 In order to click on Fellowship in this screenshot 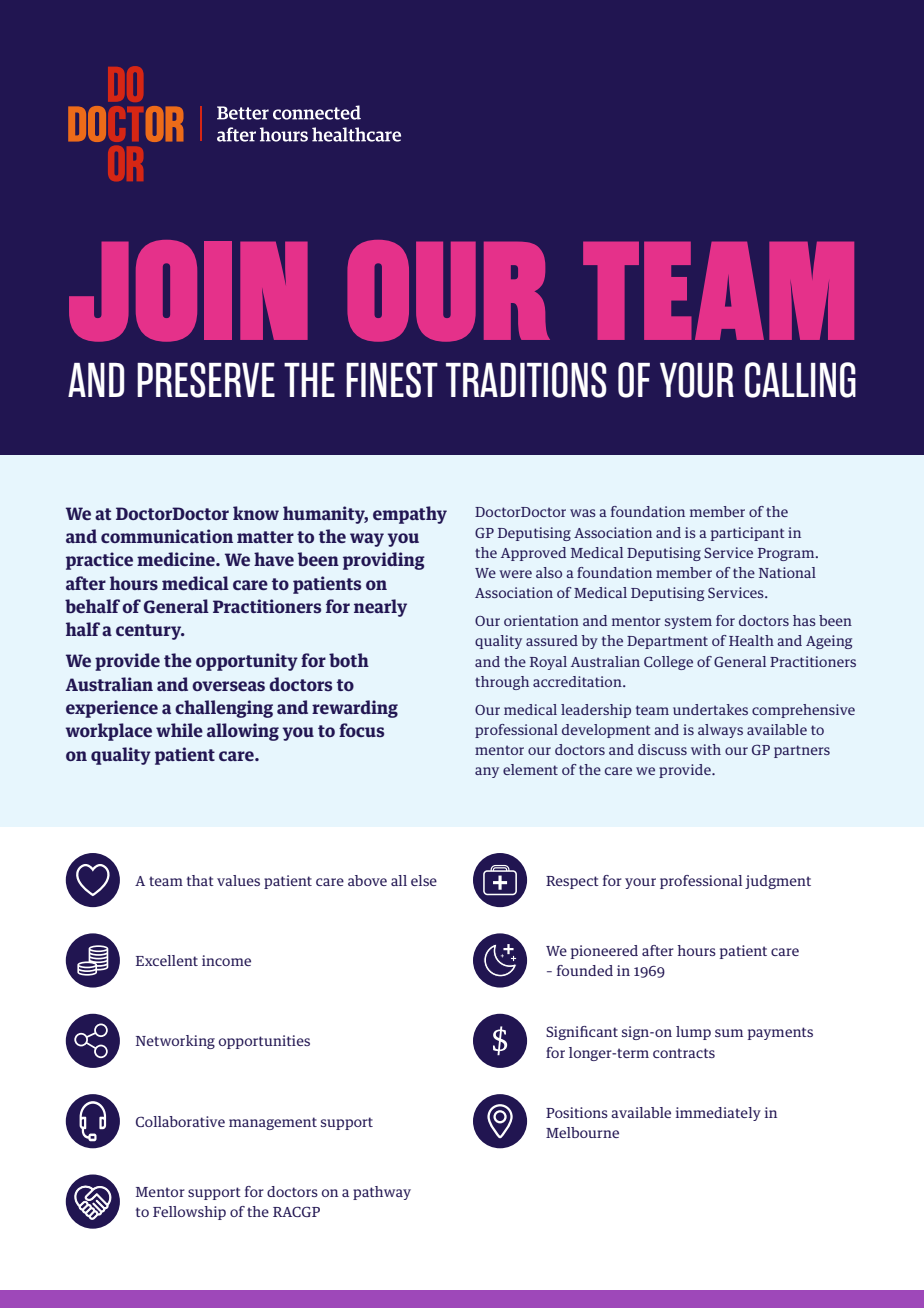, I will do `click(189, 1213)`.
